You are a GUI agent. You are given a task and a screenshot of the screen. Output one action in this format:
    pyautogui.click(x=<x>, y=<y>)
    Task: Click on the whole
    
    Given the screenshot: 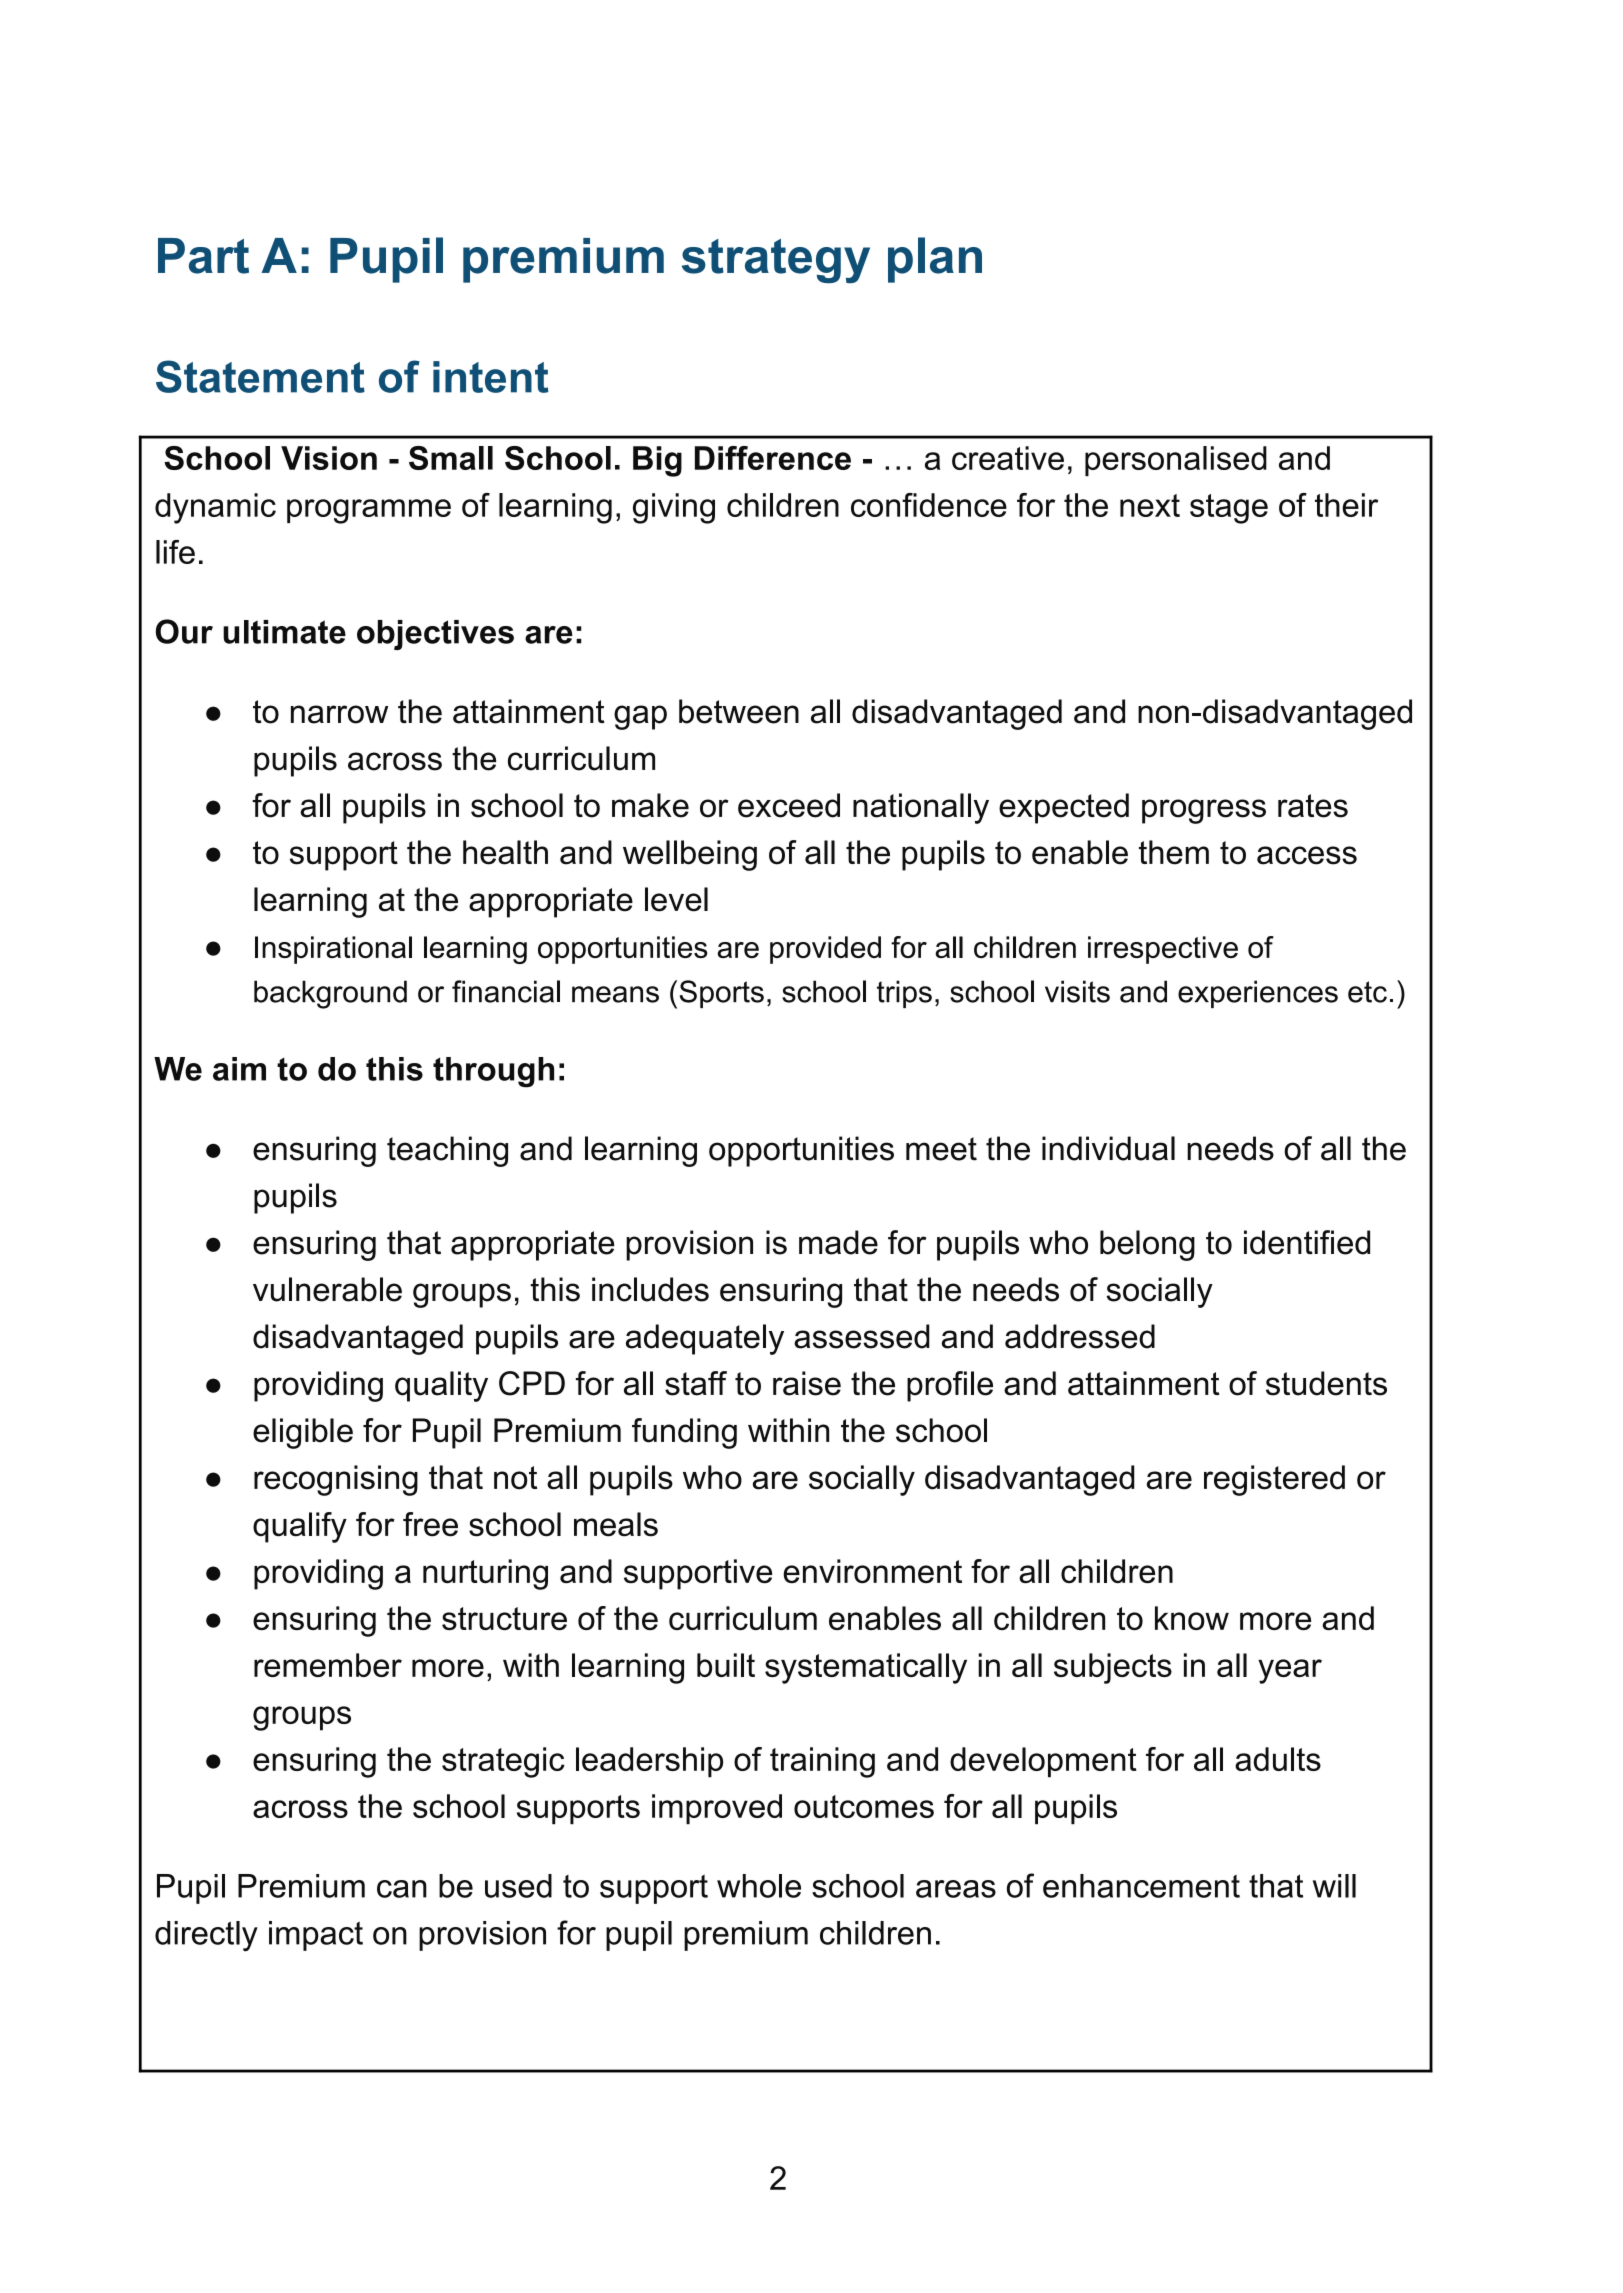 What is the action you would take?
    pyautogui.click(x=759, y=1886)
